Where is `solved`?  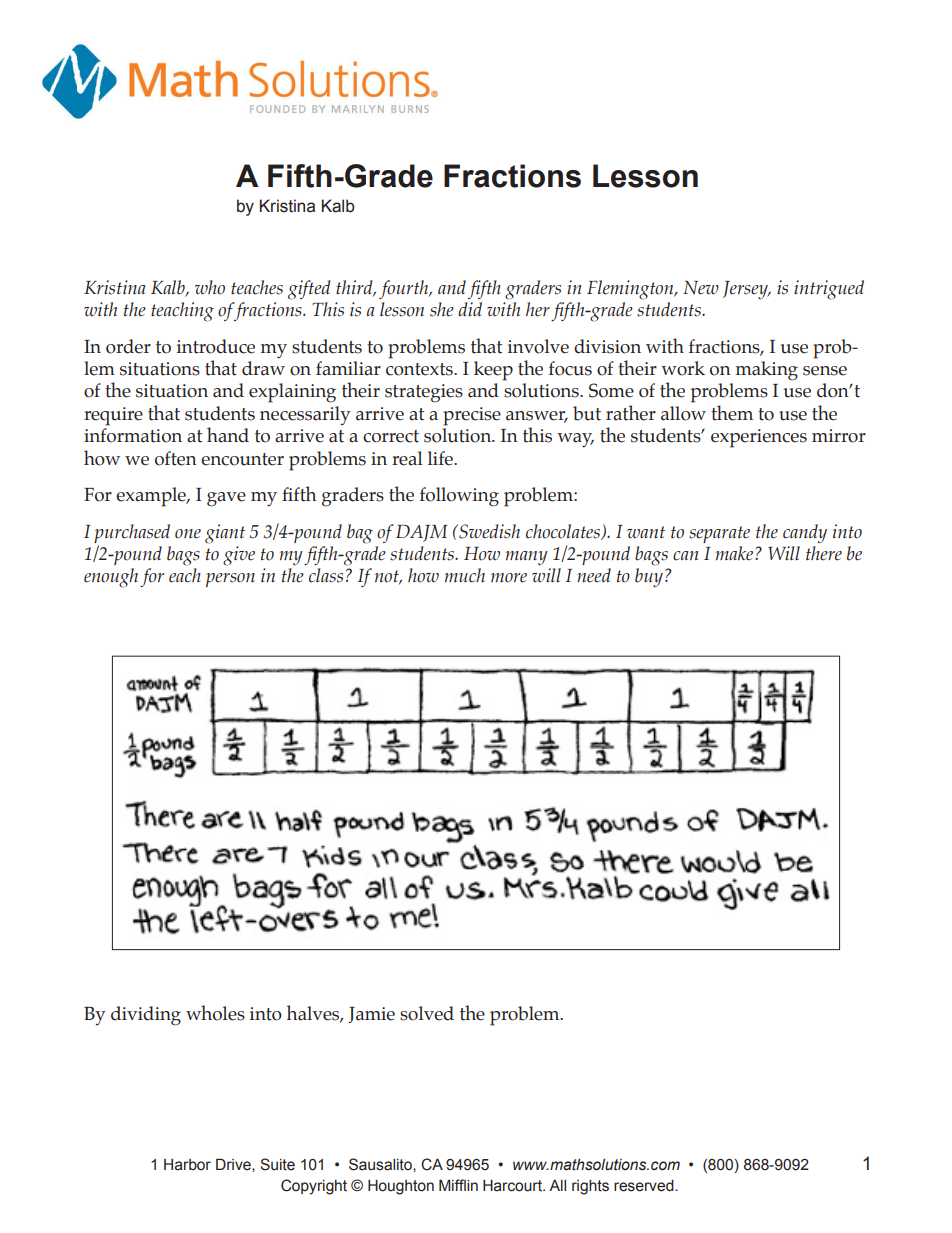 solved is located at coordinates (427, 1013).
